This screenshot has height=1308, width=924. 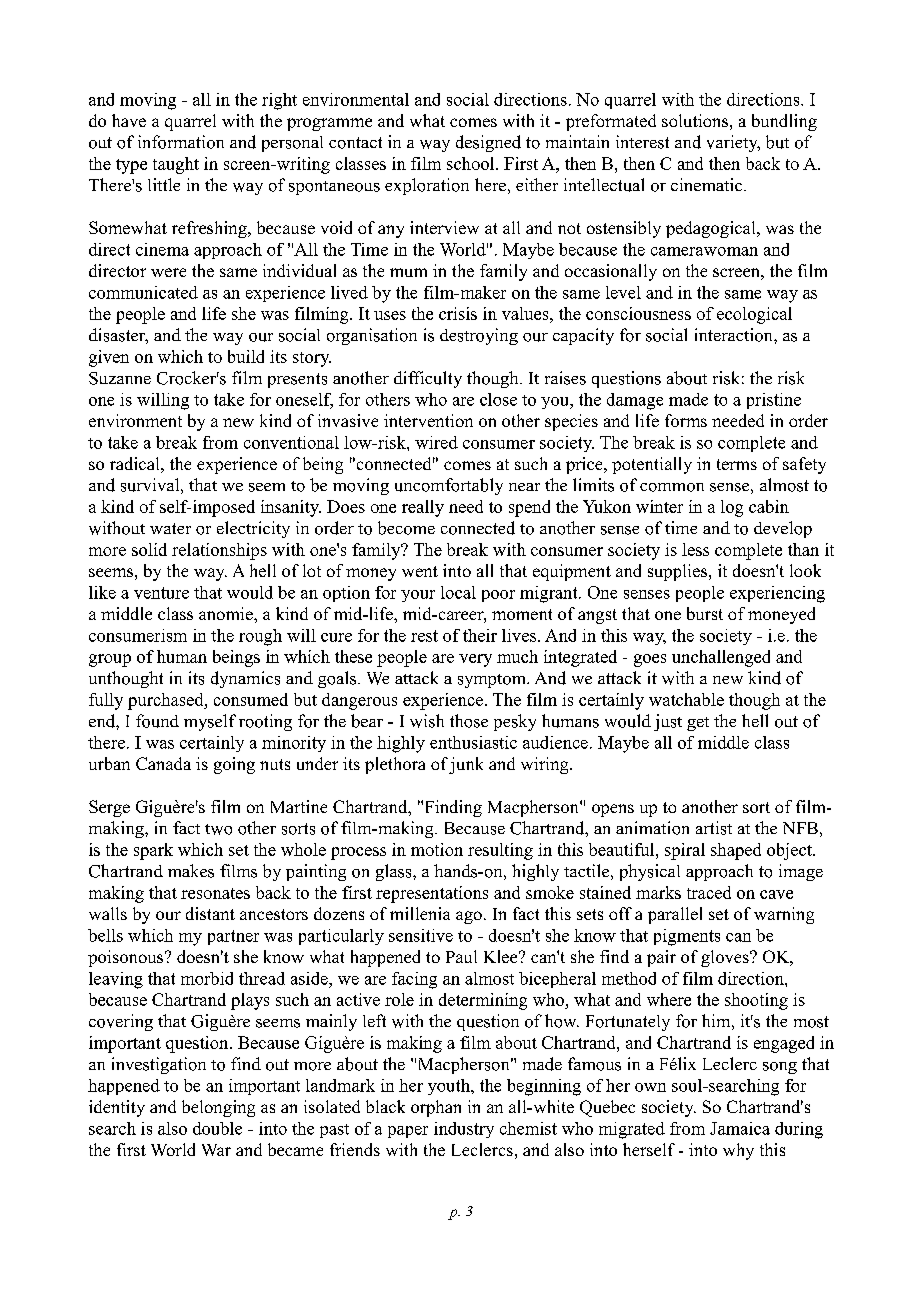 What do you see at coordinates (488, 143) in the screenshot?
I see `designed` at bounding box center [488, 143].
